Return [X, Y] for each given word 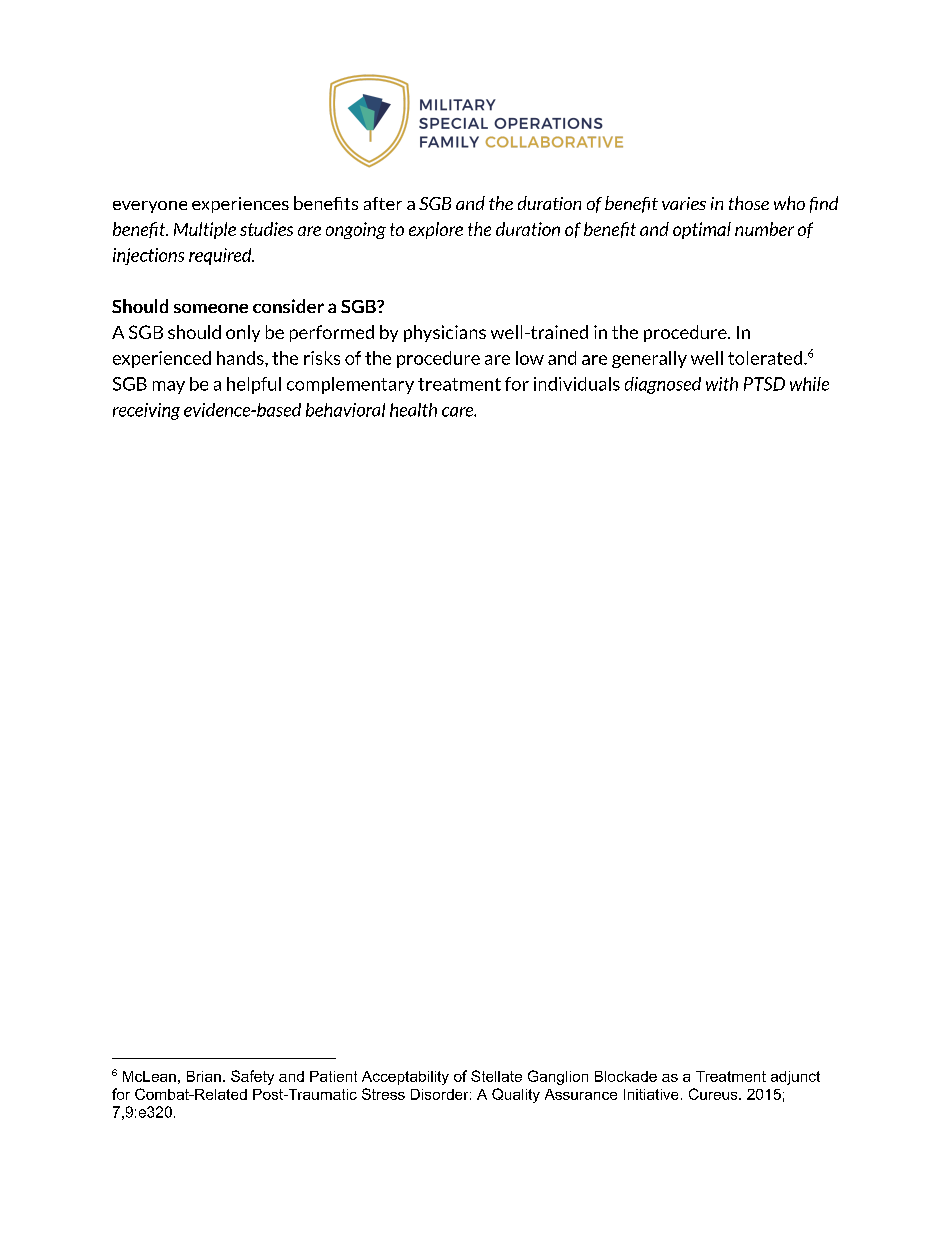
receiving [146, 411]
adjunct [795, 1078]
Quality [516, 1095]
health [413, 410]
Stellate [496, 1076]
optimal [702, 230]
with [722, 384]
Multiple [205, 230]
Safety [252, 1077]
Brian [204, 1076]
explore [436, 230]
